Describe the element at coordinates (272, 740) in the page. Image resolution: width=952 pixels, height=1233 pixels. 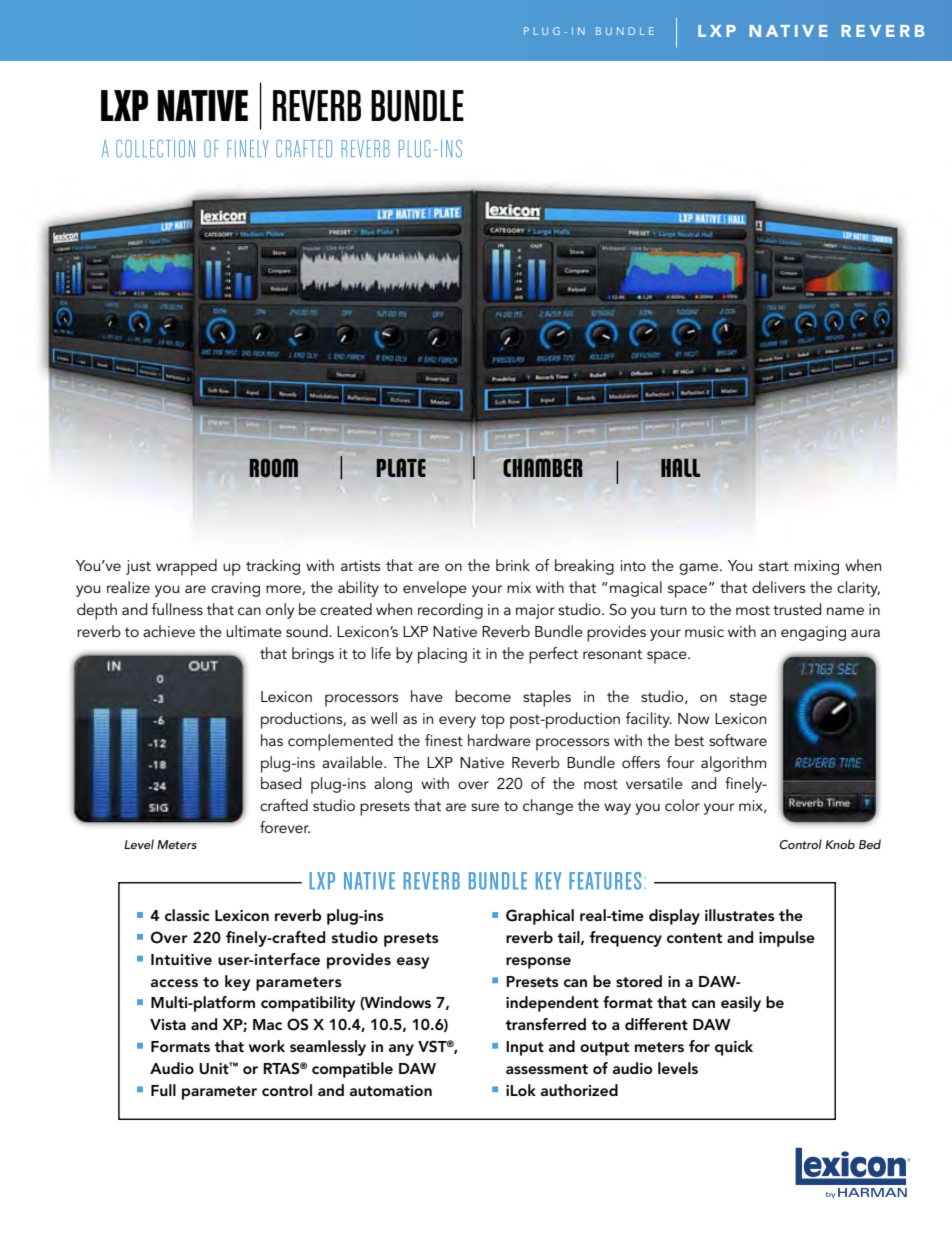
I see `has` at that location.
